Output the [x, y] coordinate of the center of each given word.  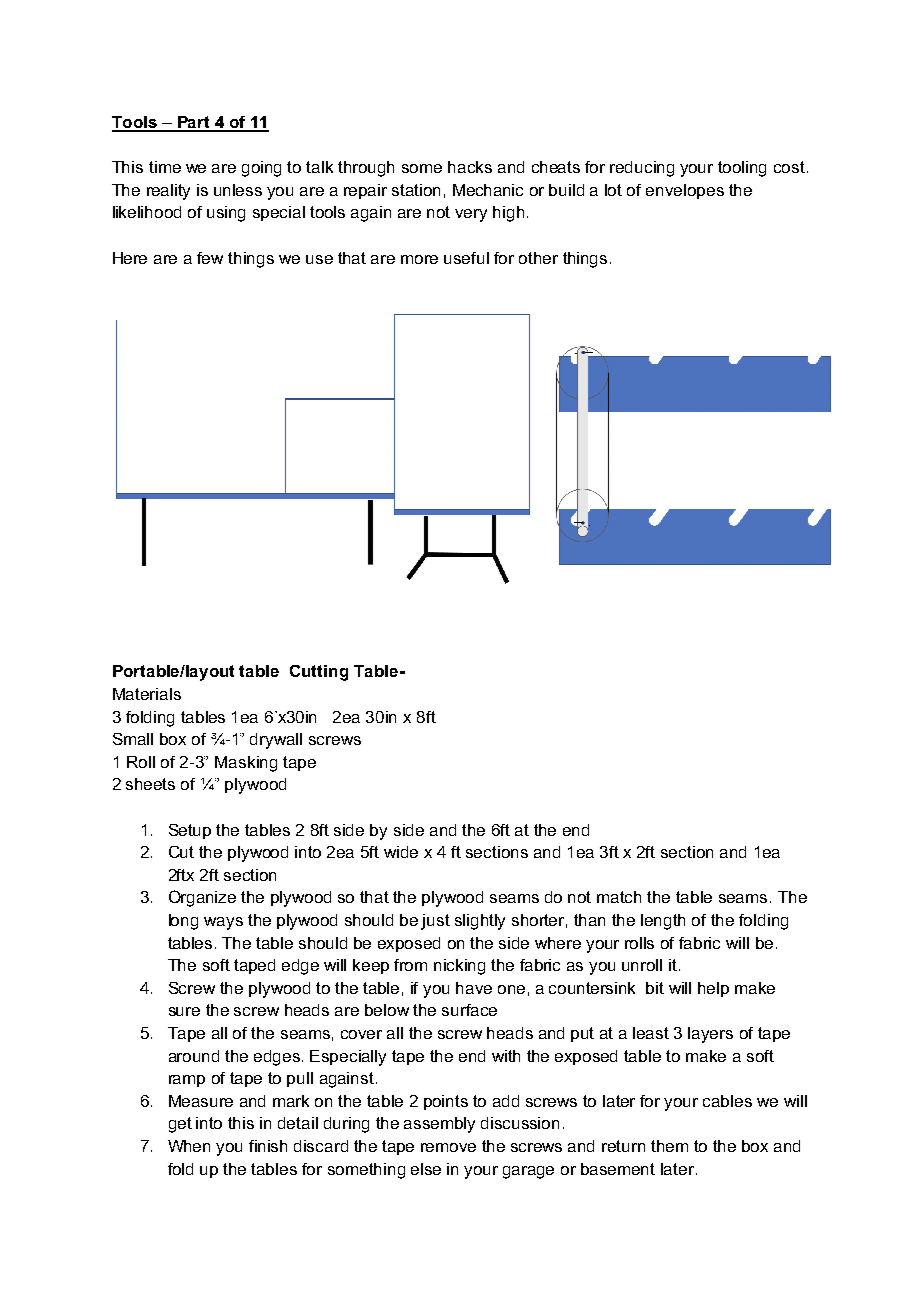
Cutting [319, 673]
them [669, 1146]
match [619, 897]
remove [448, 1147]
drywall [276, 741]
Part [193, 123]
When [189, 1146]
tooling [742, 169]
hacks [470, 167]
